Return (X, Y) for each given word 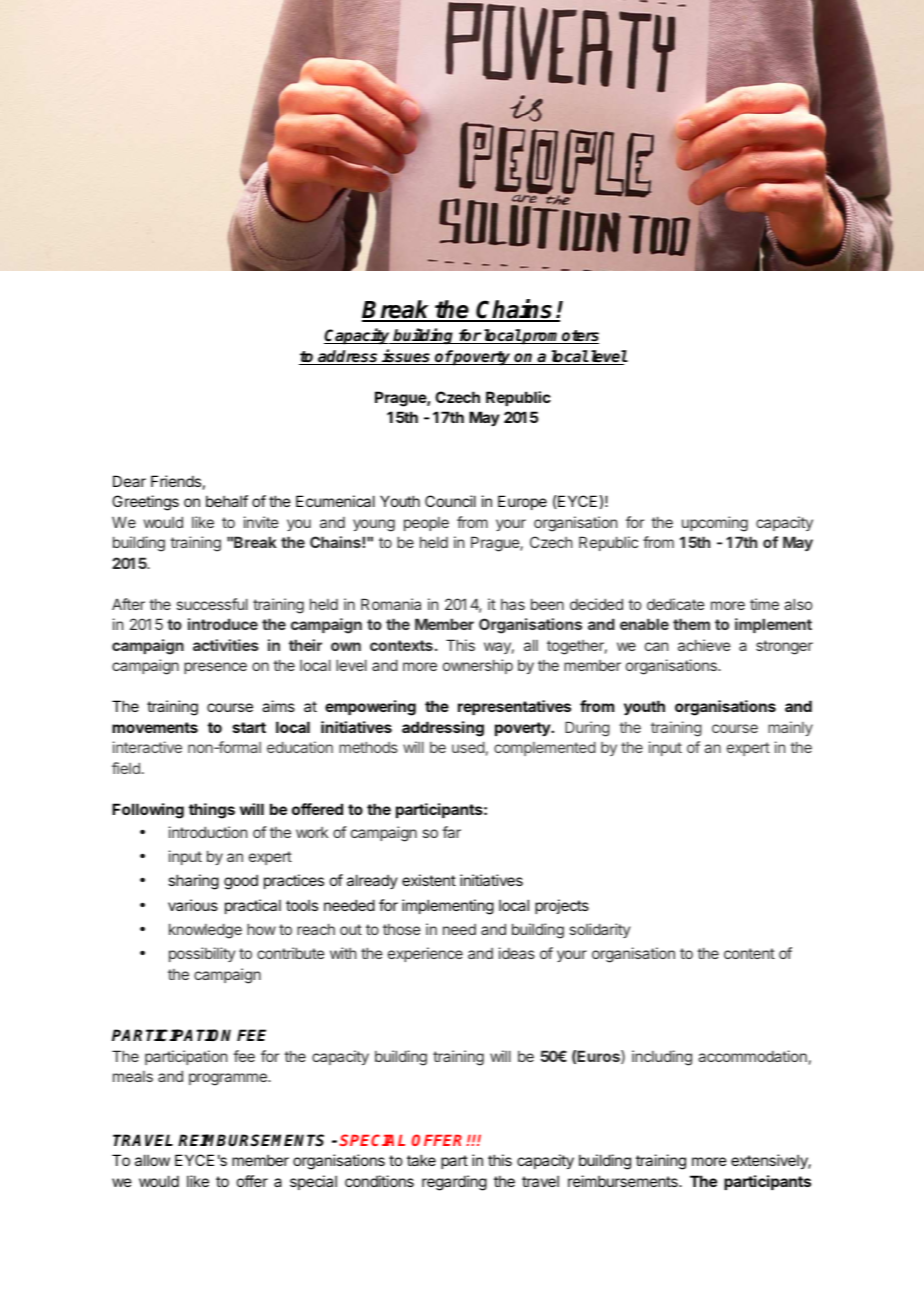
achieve (704, 645)
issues (406, 357)
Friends (176, 481)
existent (429, 880)
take (421, 1160)
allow (152, 1160)
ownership (478, 666)
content (749, 953)
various (193, 905)
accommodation (752, 1056)
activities (226, 645)
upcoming (715, 524)
